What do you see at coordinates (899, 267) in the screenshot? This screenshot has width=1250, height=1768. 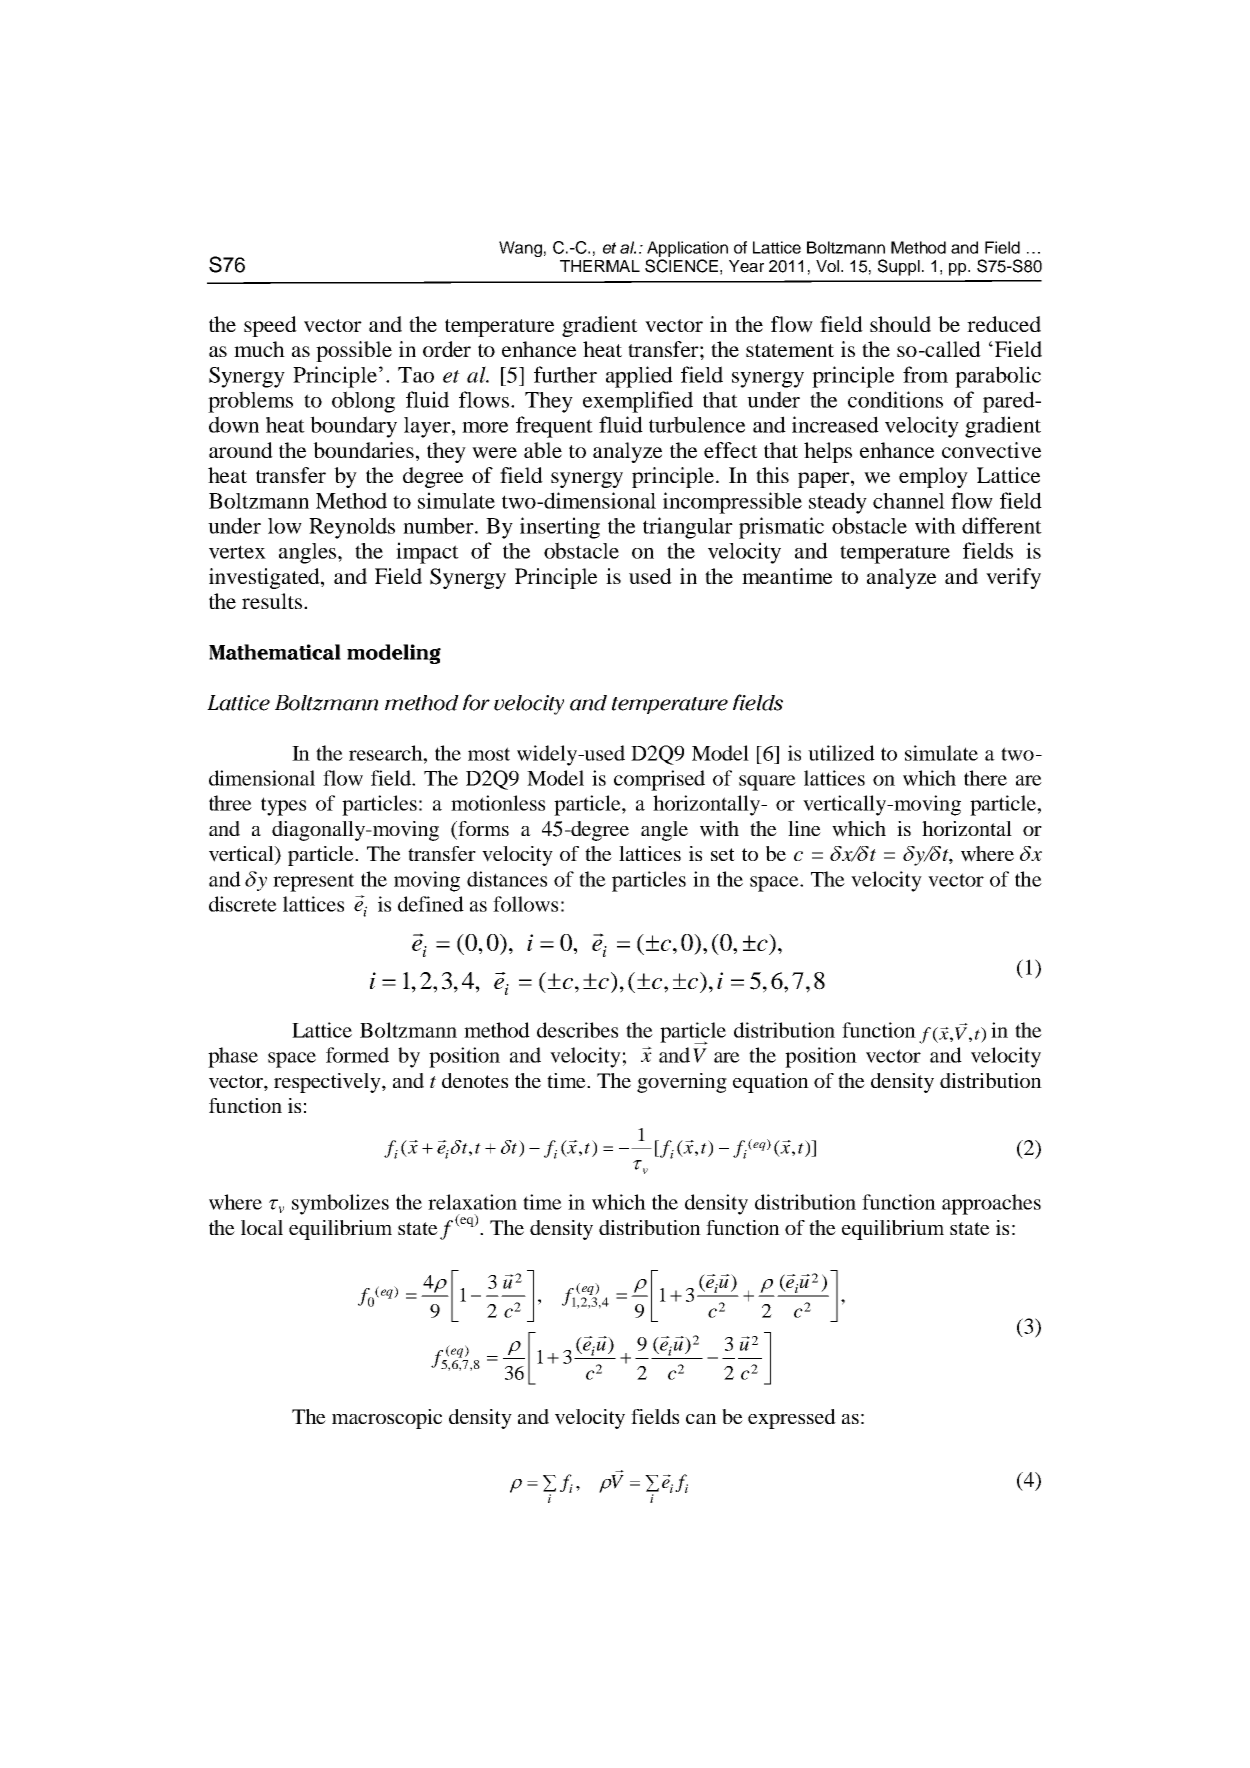 I see `Suppl` at bounding box center [899, 267].
